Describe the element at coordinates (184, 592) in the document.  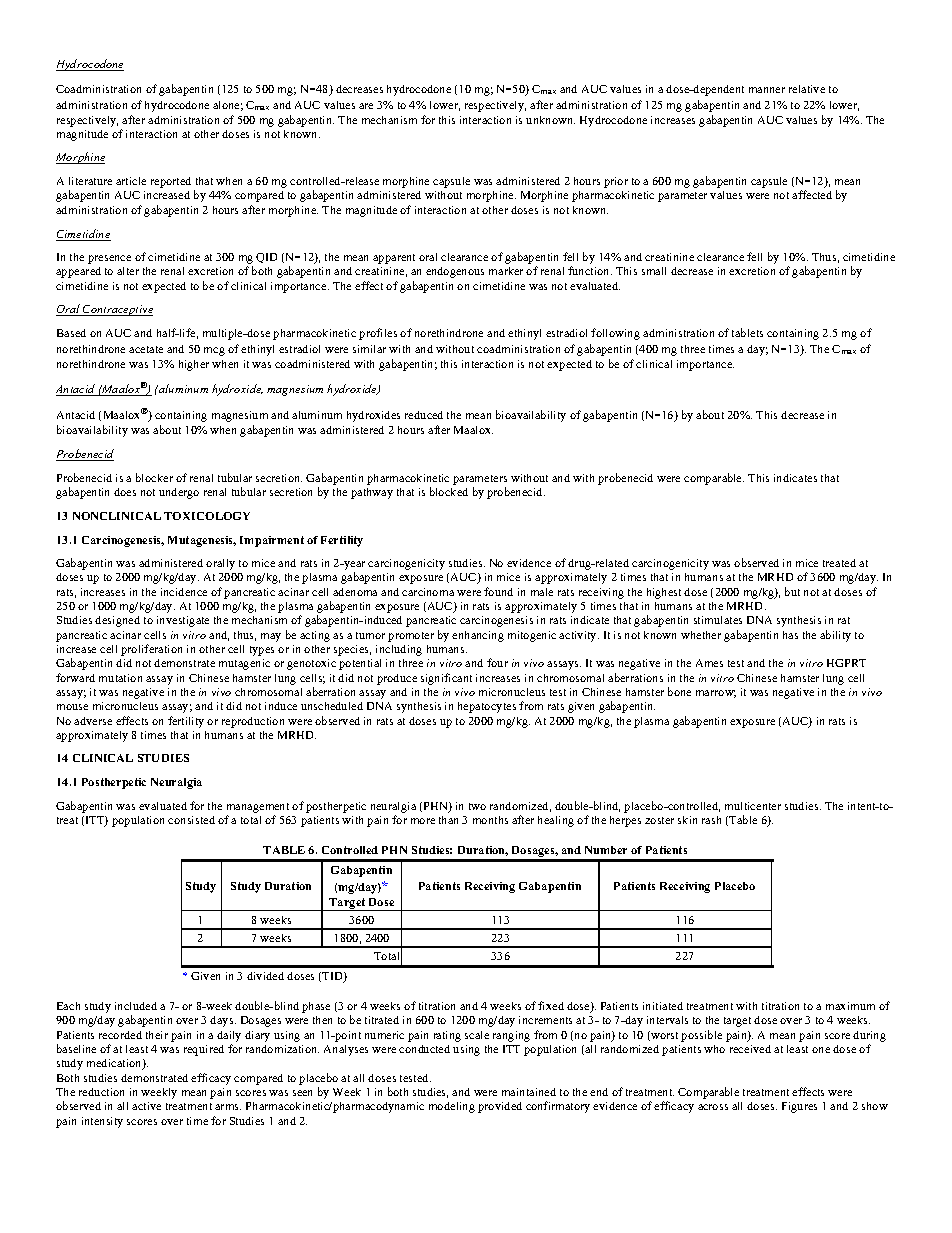
I see `incidence` at that location.
